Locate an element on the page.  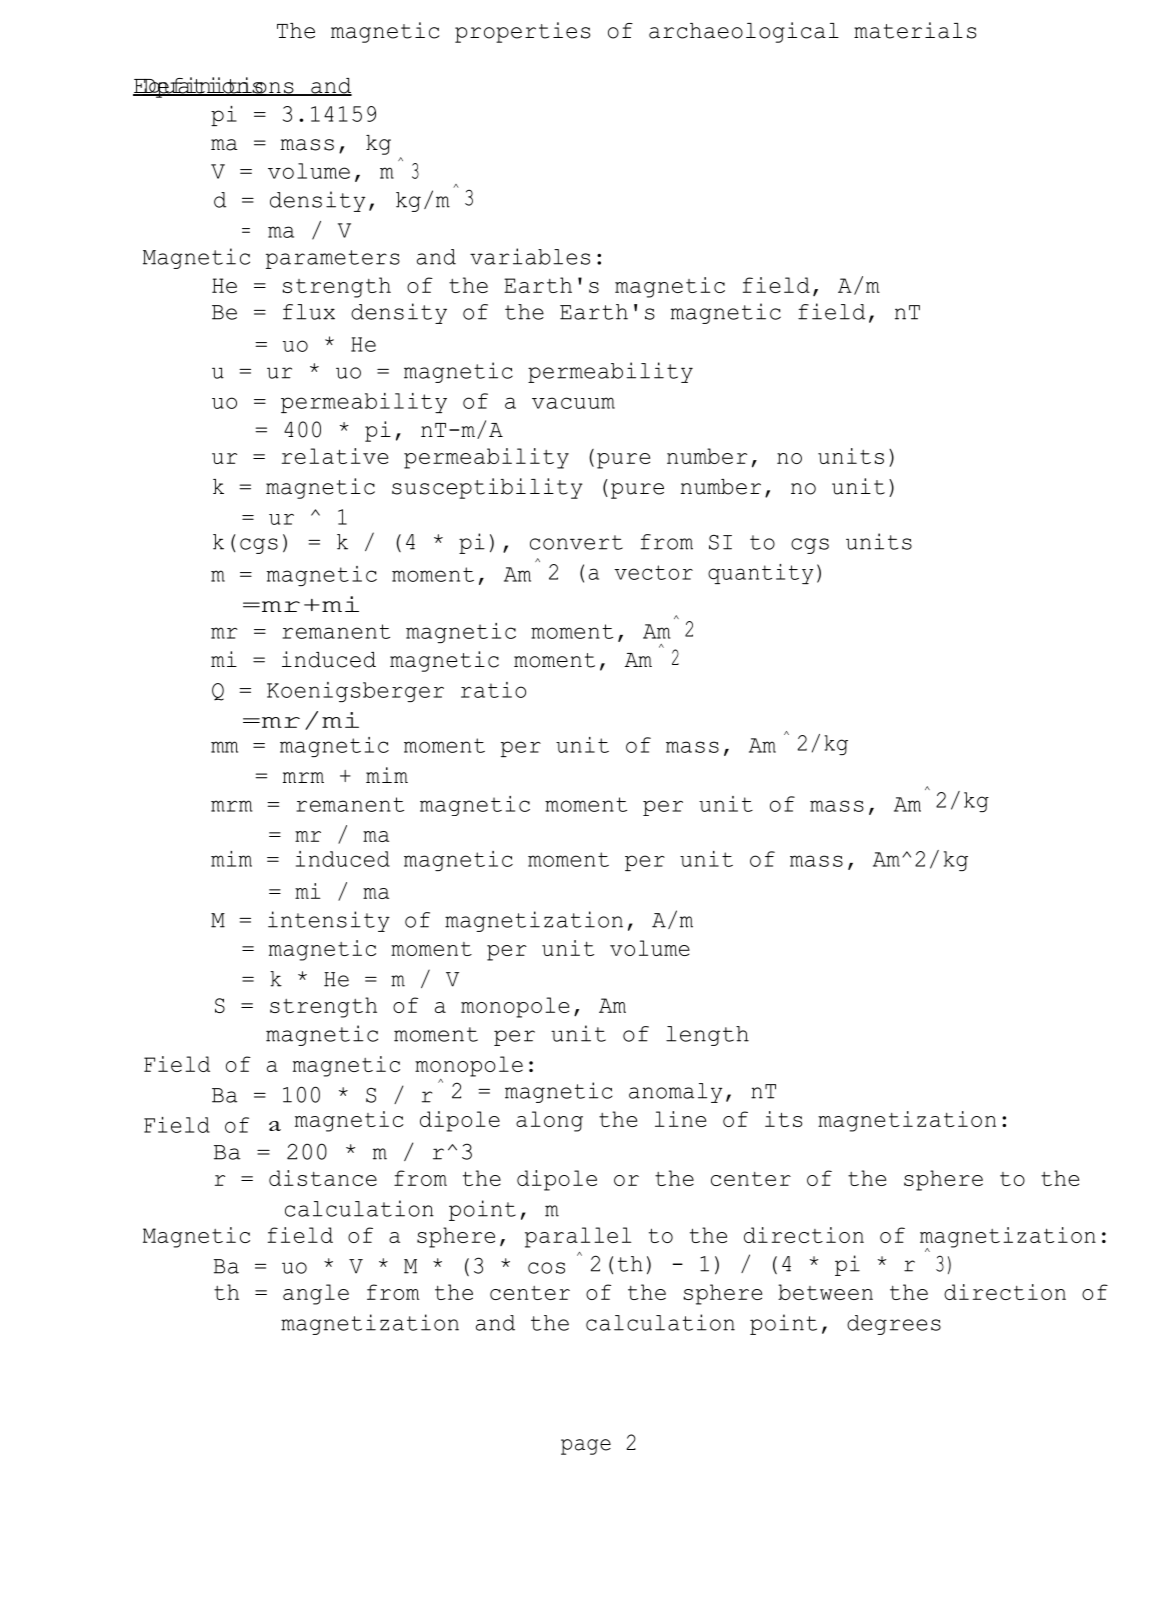
properties is located at coordinates (522, 32).
